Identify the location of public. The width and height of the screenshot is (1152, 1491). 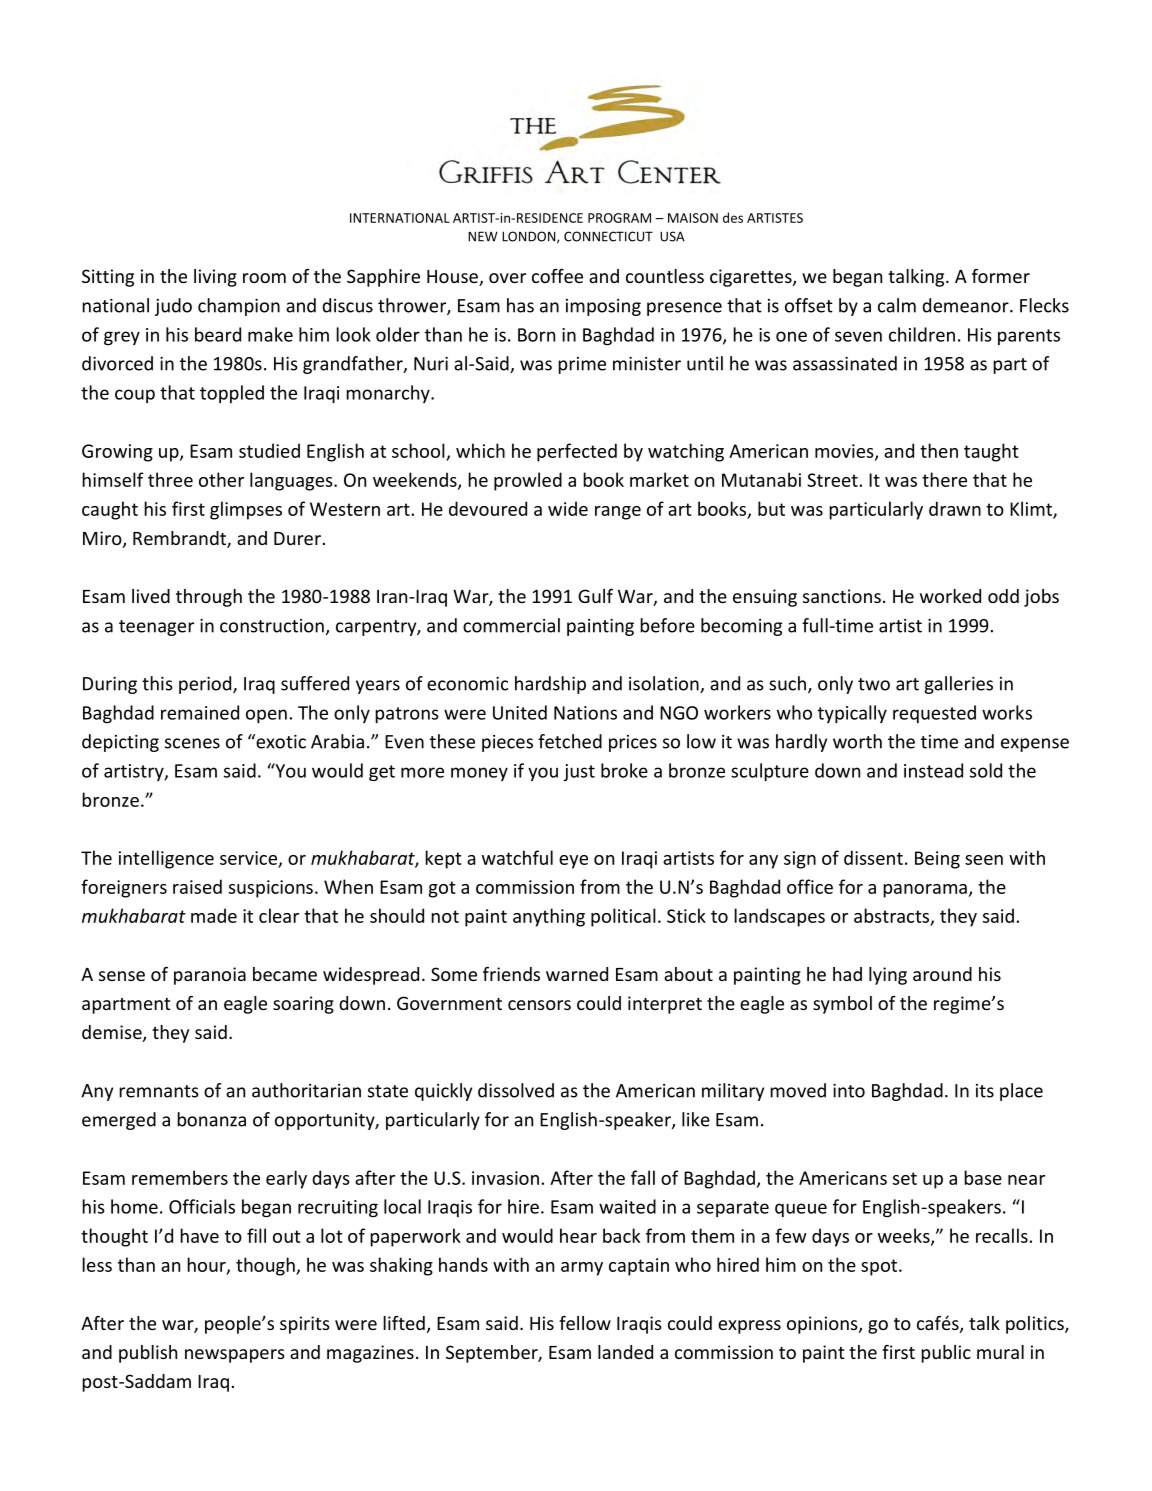
(946, 1354).
